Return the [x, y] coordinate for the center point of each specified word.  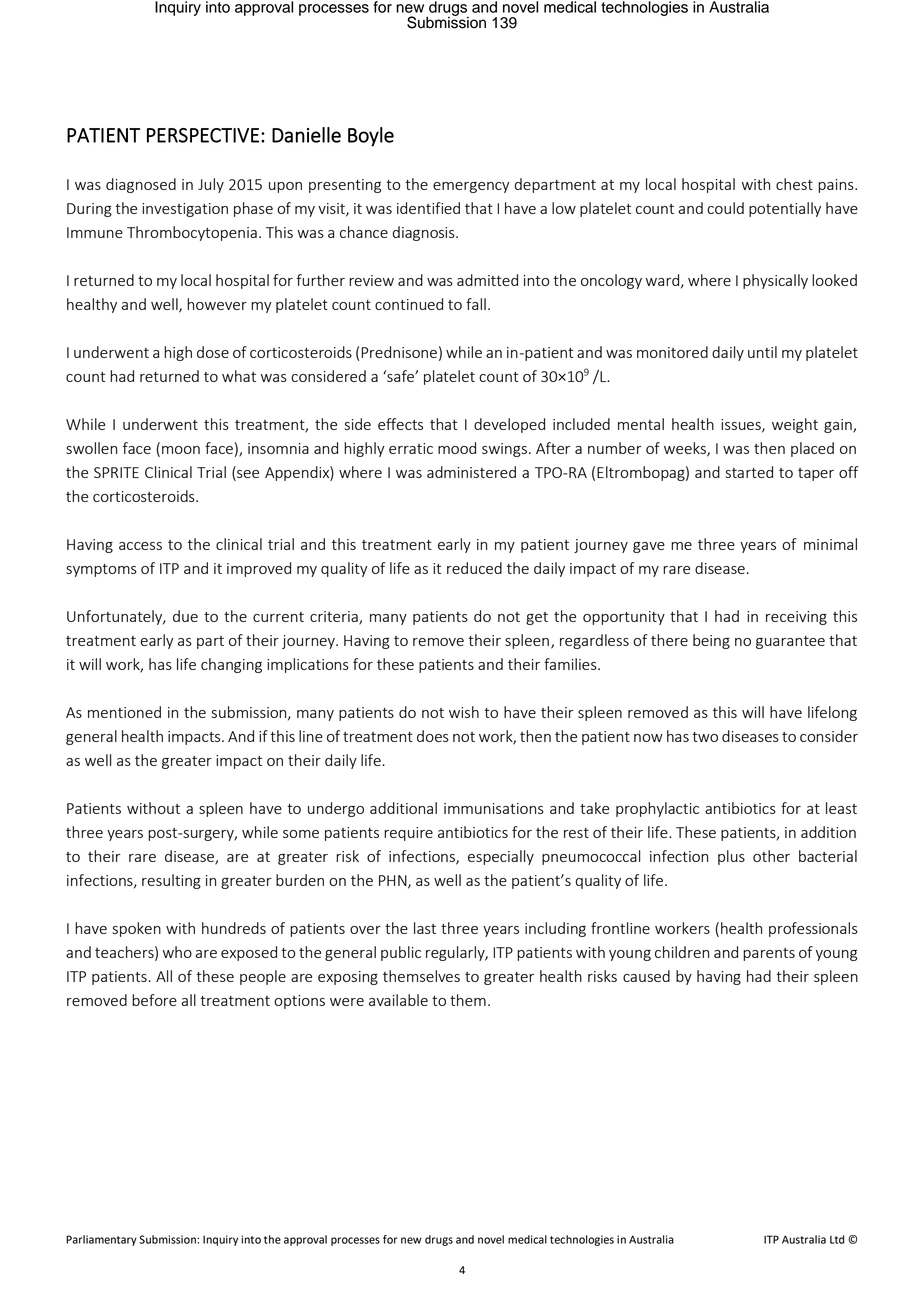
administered [471, 472]
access [140, 546]
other [771, 856]
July [211, 185]
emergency [471, 187]
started [749, 472]
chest [794, 184]
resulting [171, 881]
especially [501, 857]
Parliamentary [101, 1240]
